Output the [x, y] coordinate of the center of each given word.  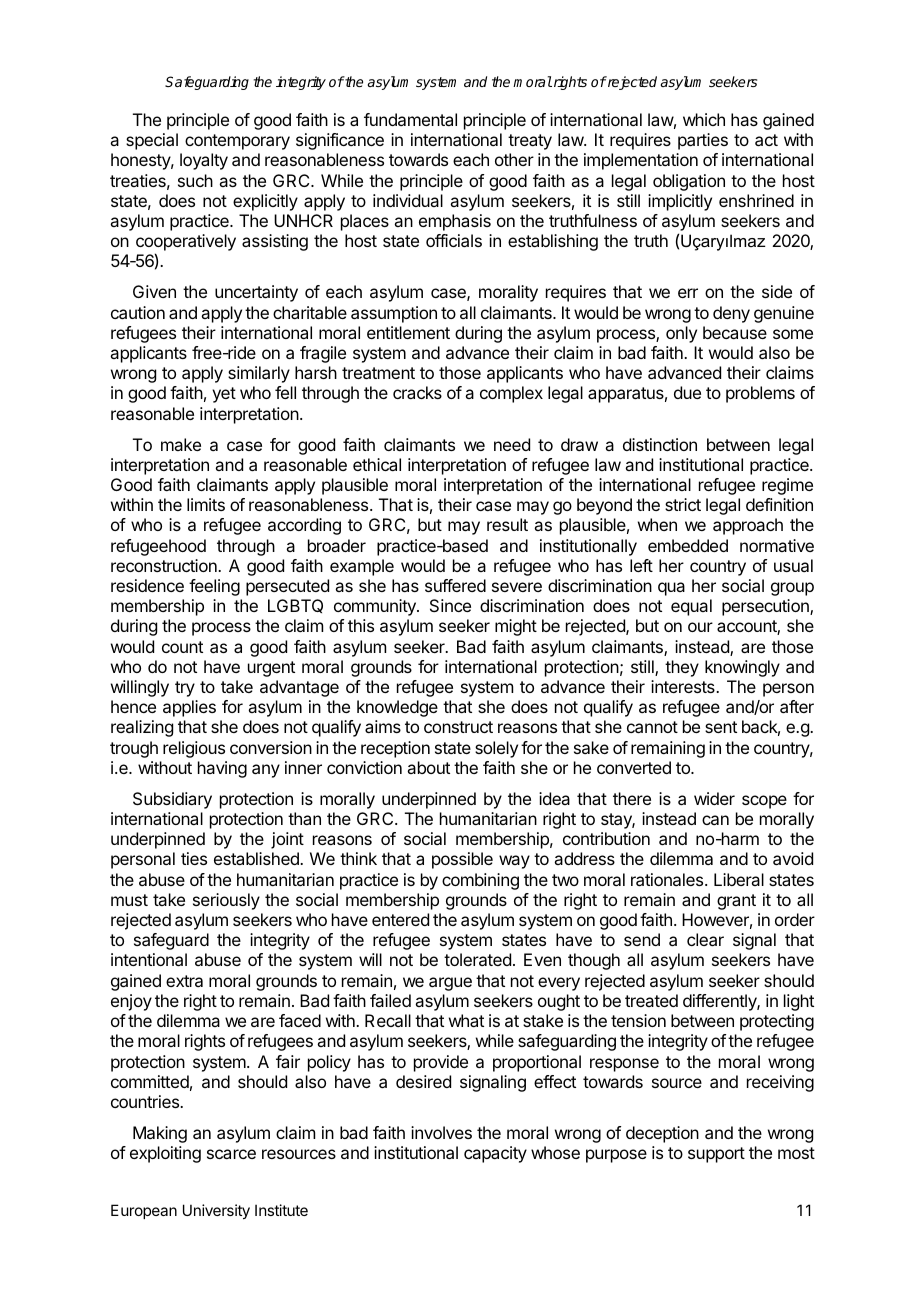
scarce [231, 1154]
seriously [226, 901]
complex [511, 394]
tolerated [477, 959]
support [716, 1155]
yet [224, 395]
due [687, 392]
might [516, 627]
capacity [495, 1154]
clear [705, 939]
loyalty [204, 161]
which [704, 119]
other [514, 159]
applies [189, 708]
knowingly [742, 668]
